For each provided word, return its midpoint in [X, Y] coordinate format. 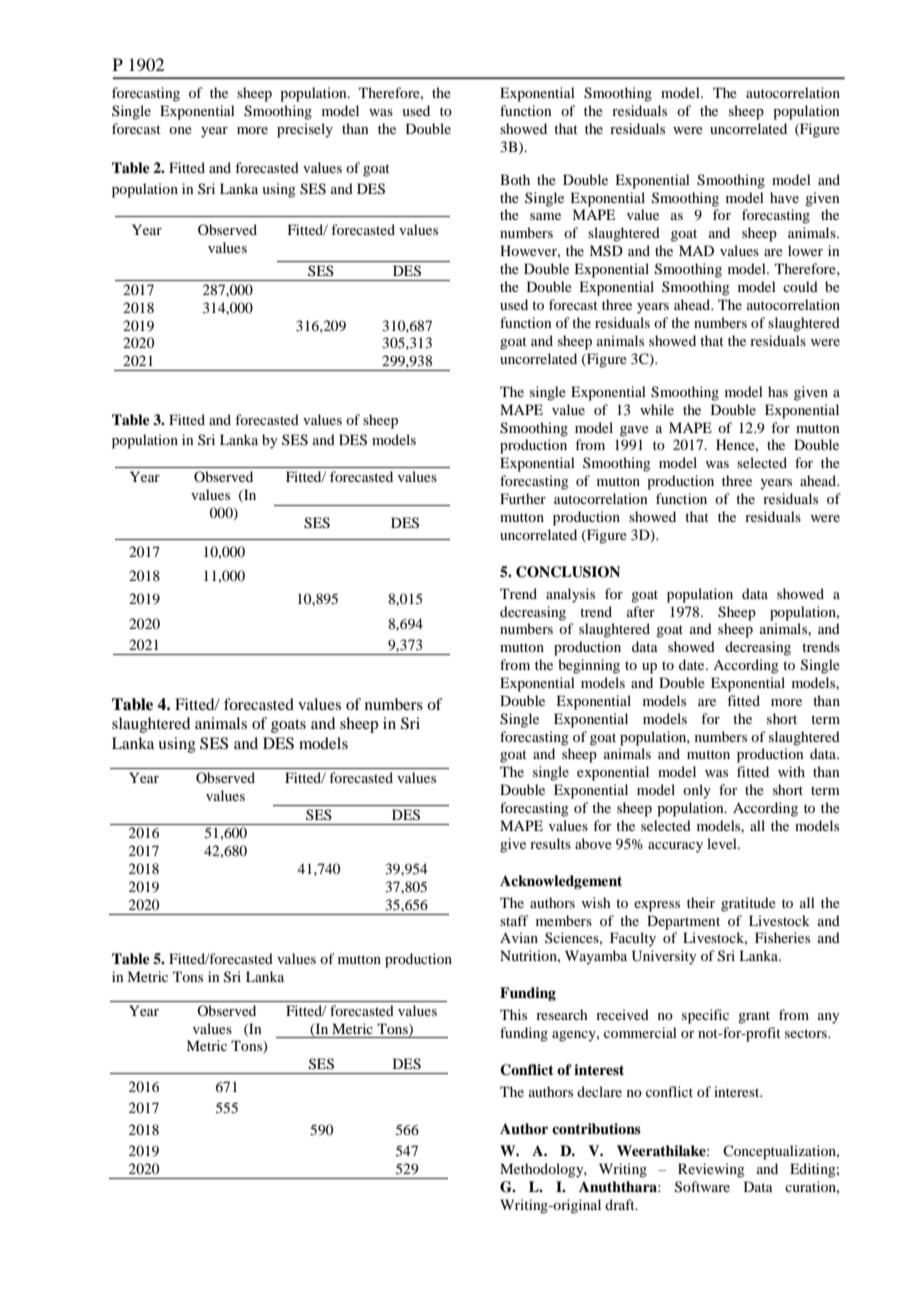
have [784, 197]
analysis [570, 595]
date [693, 664]
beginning [589, 666]
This [513, 1014]
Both [515, 179]
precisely [305, 130]
